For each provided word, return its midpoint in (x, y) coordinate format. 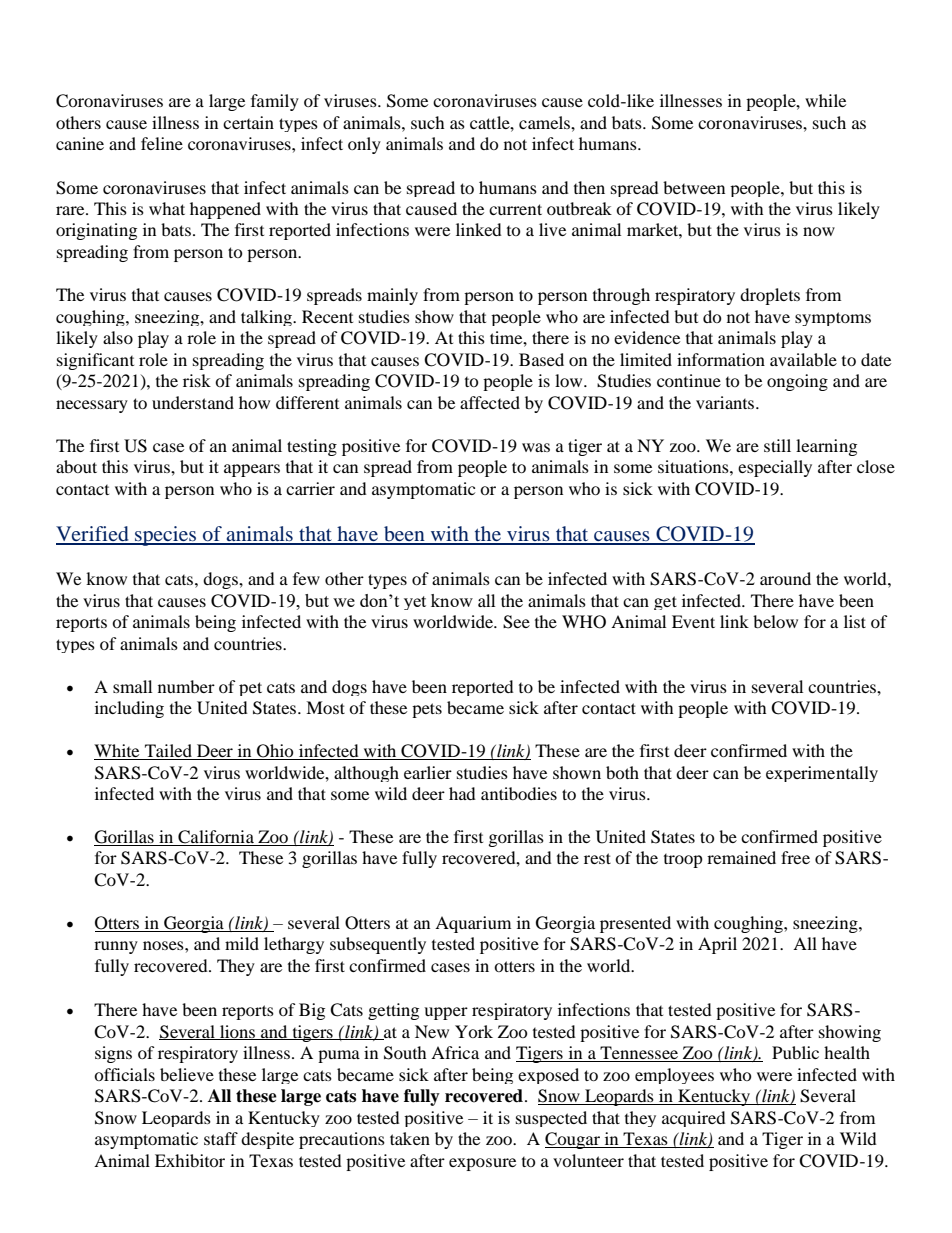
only (364, 145)
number (186, 686)
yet (415, 603)
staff (221, 1138)
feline (162, 143)
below (775, 621)
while (825, 100)
